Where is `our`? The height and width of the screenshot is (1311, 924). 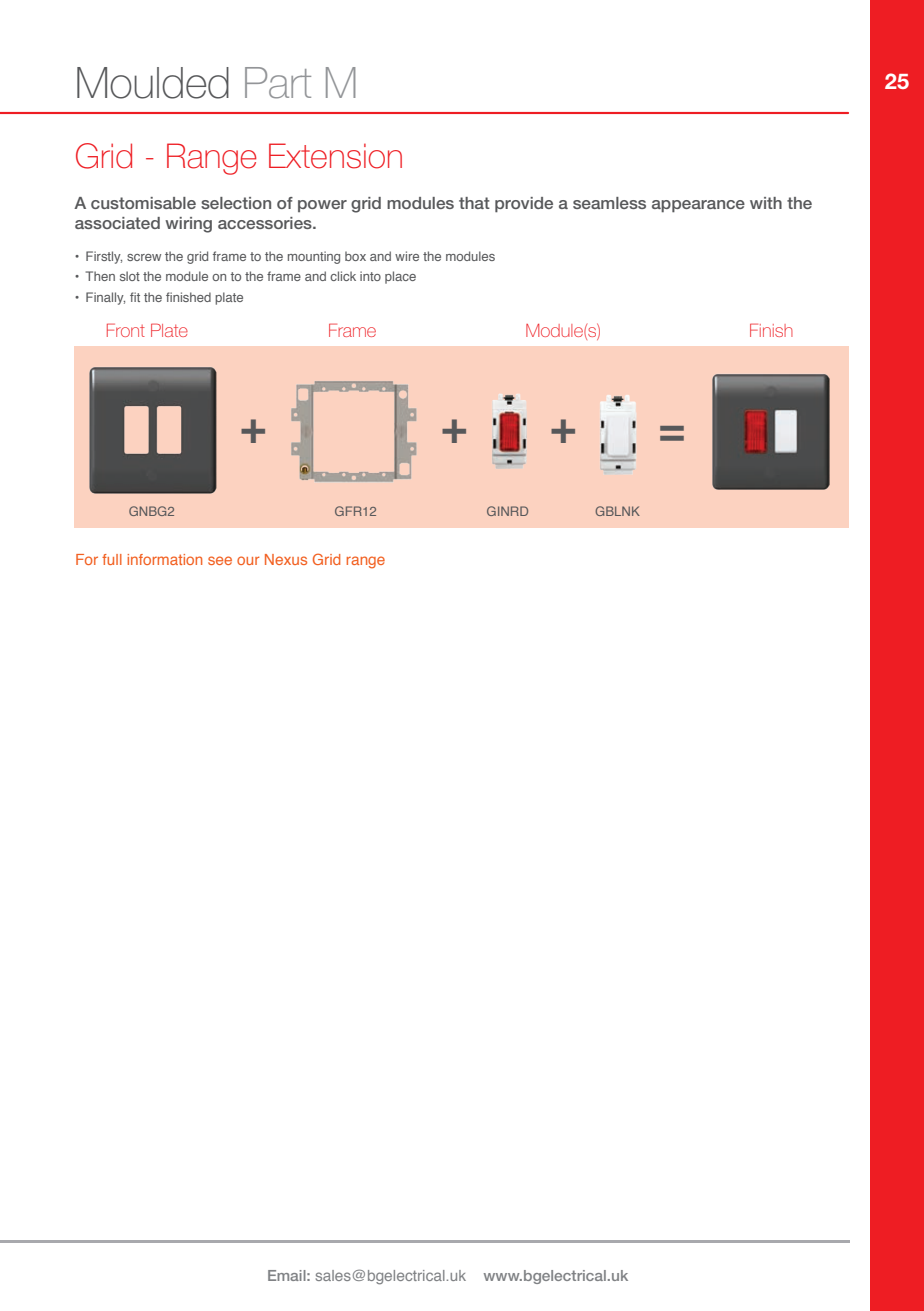
our is located at coordinates (248, 560).
